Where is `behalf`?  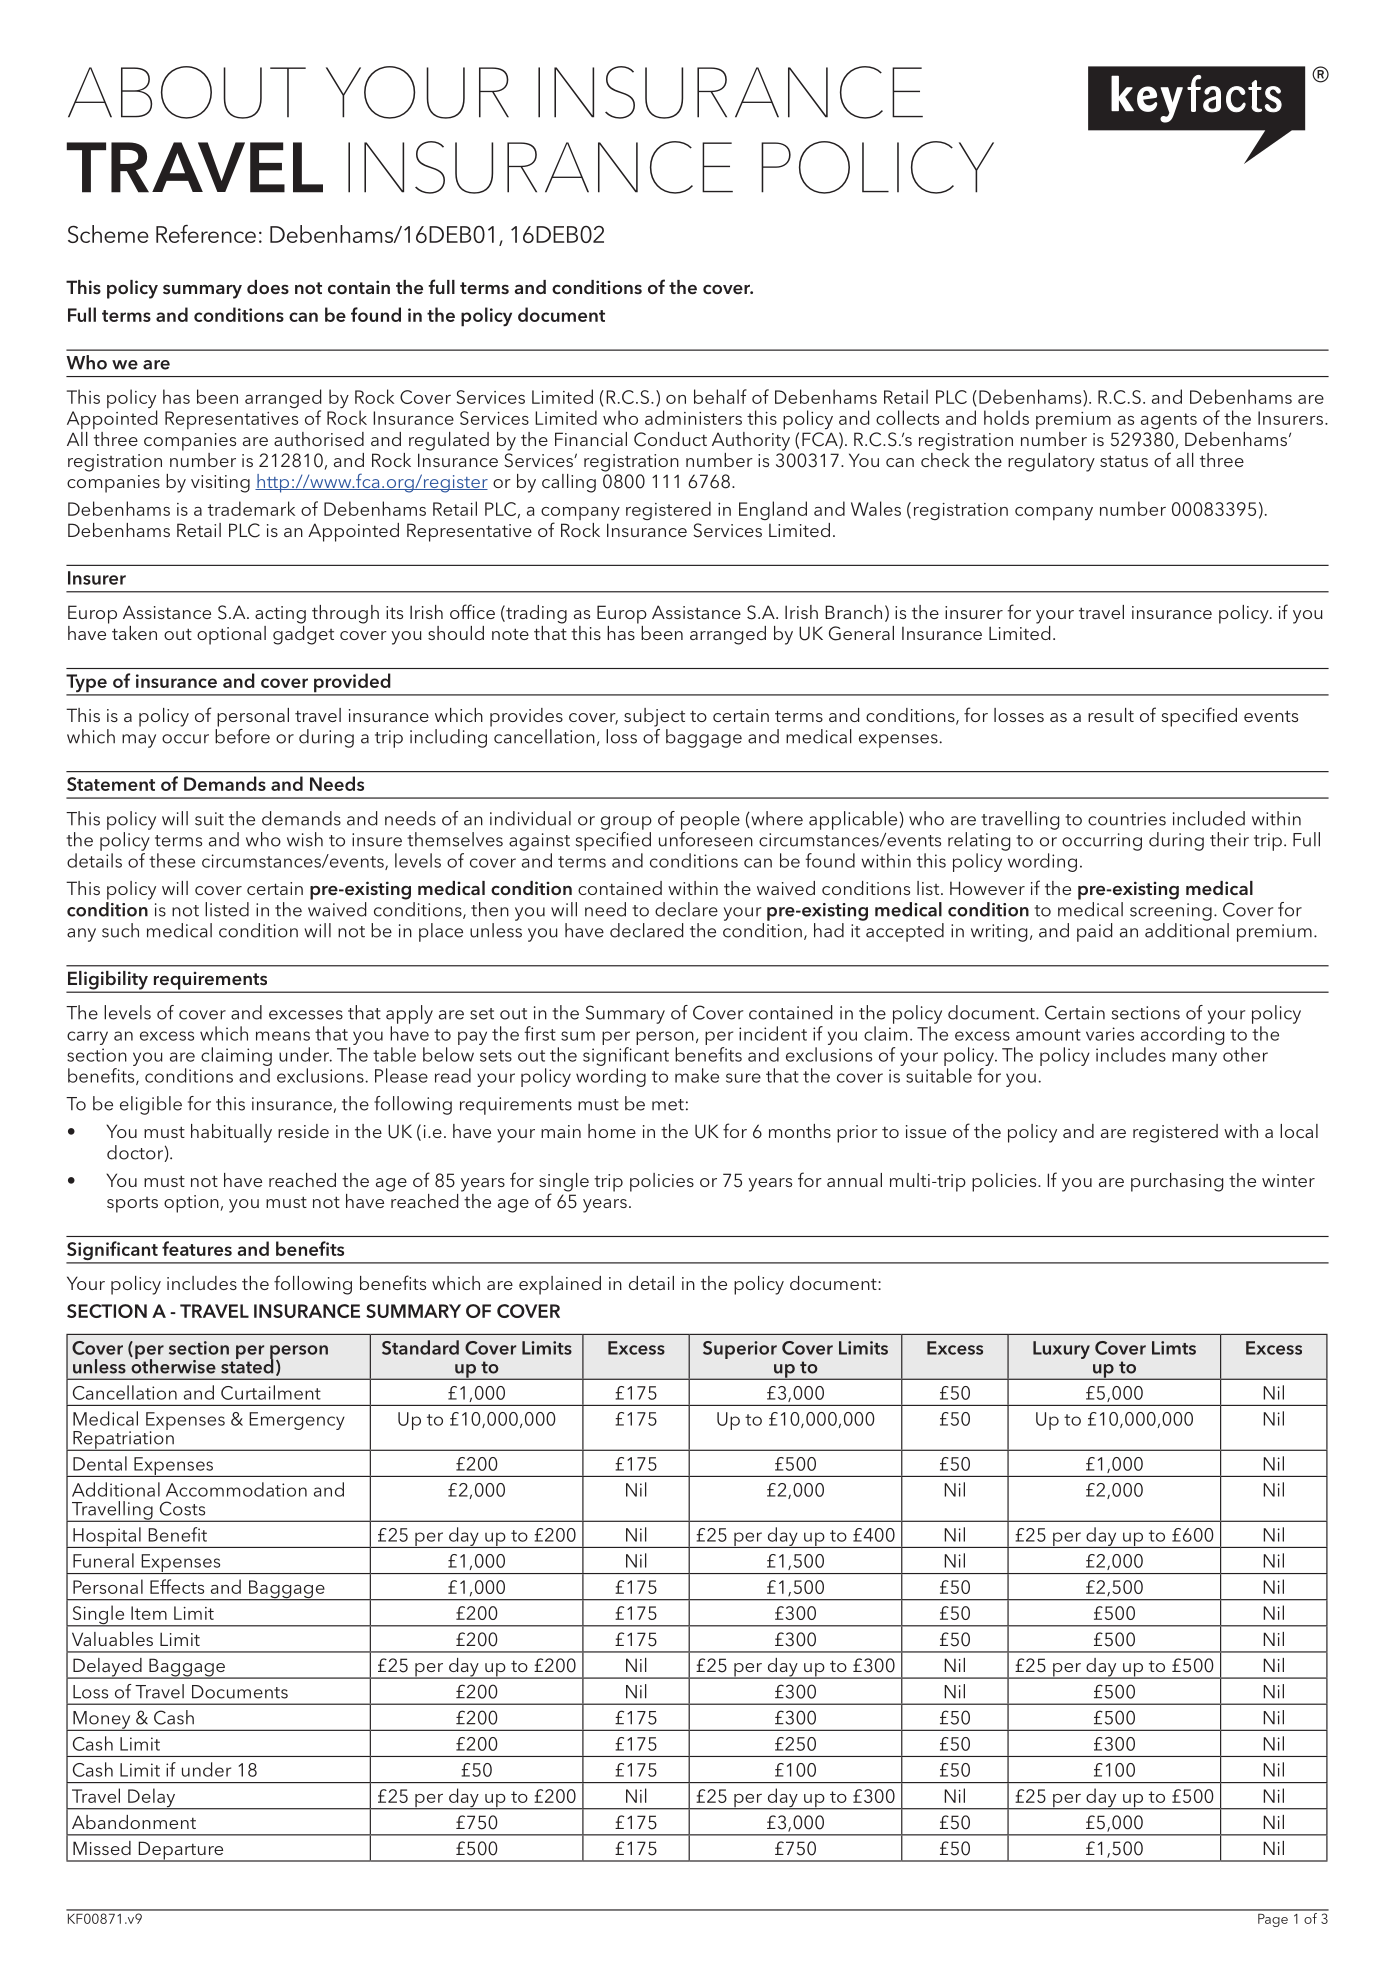
behalf is located at coordinates (720, 396).
